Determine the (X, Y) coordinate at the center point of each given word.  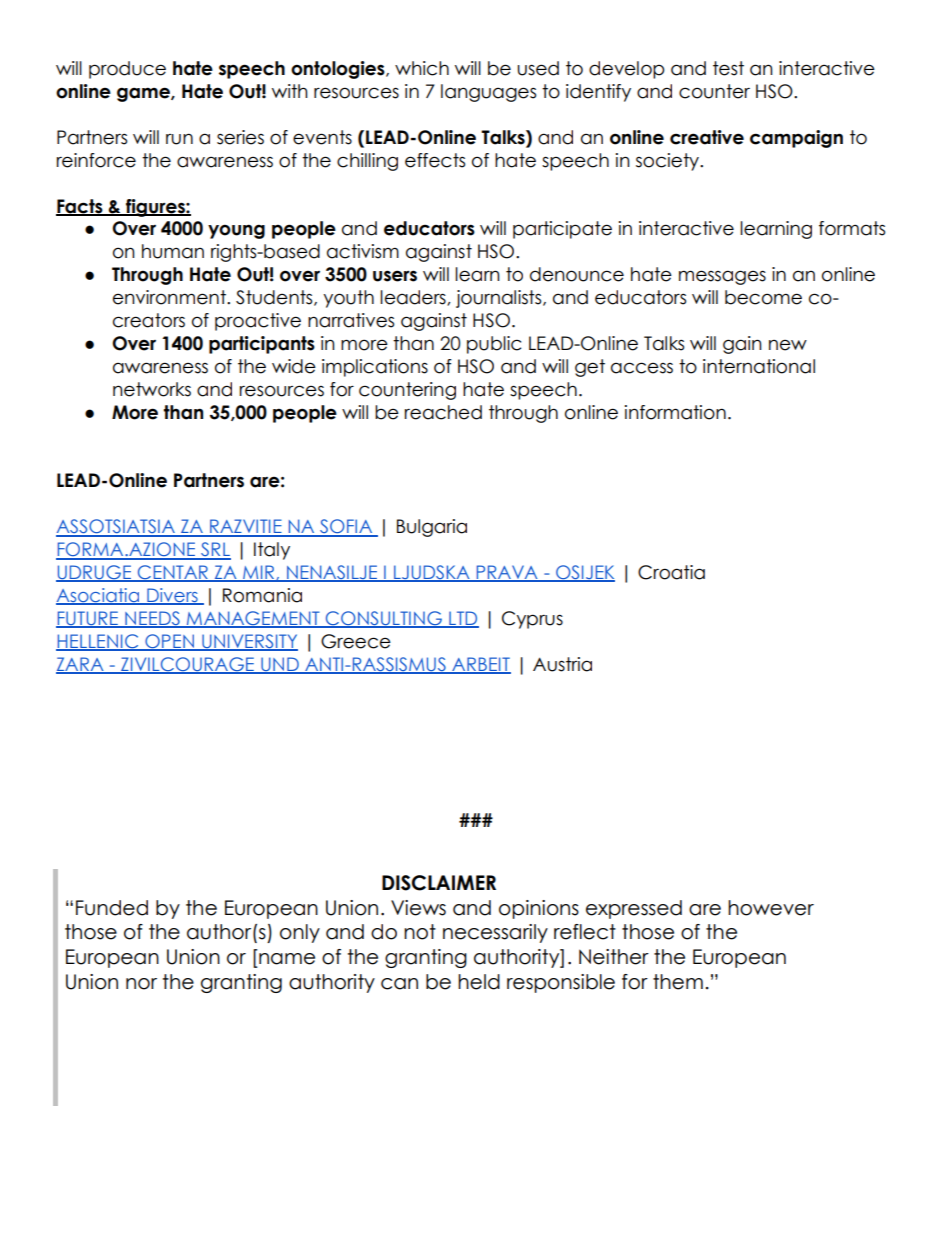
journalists (500, 299)
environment (170, 297)
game (144, 94)
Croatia (671, 572)
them (678, 982)
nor (141, 984)
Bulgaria (432, 528)
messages (722, 277)
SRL (215, 550)
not (420, 932)
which (422, 68)
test (728, 68)
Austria (562, 664)
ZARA (81, 665)
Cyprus (532, 620)
